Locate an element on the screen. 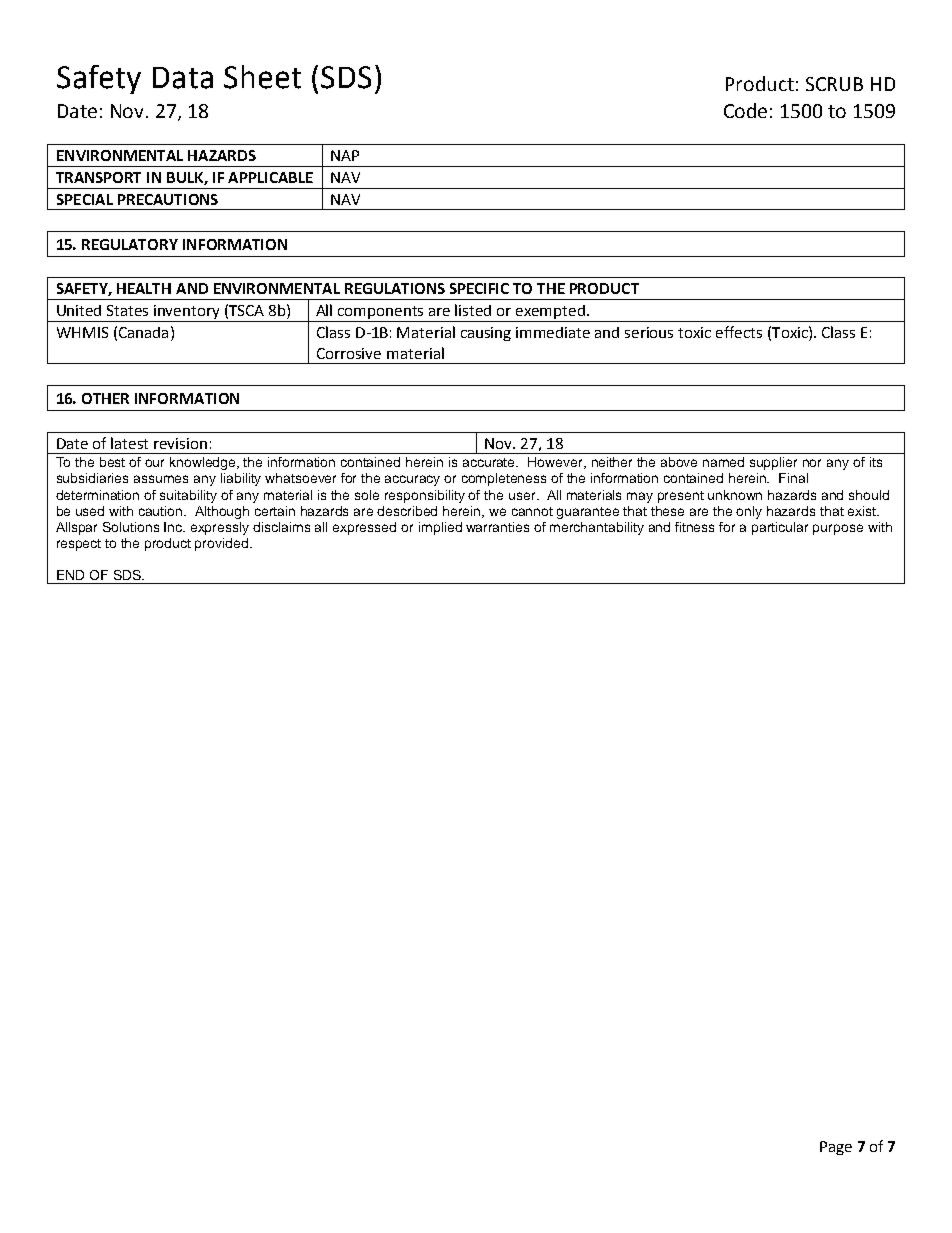 The image size is (952, 1233). Page is located at coordinates (836, 1148).
